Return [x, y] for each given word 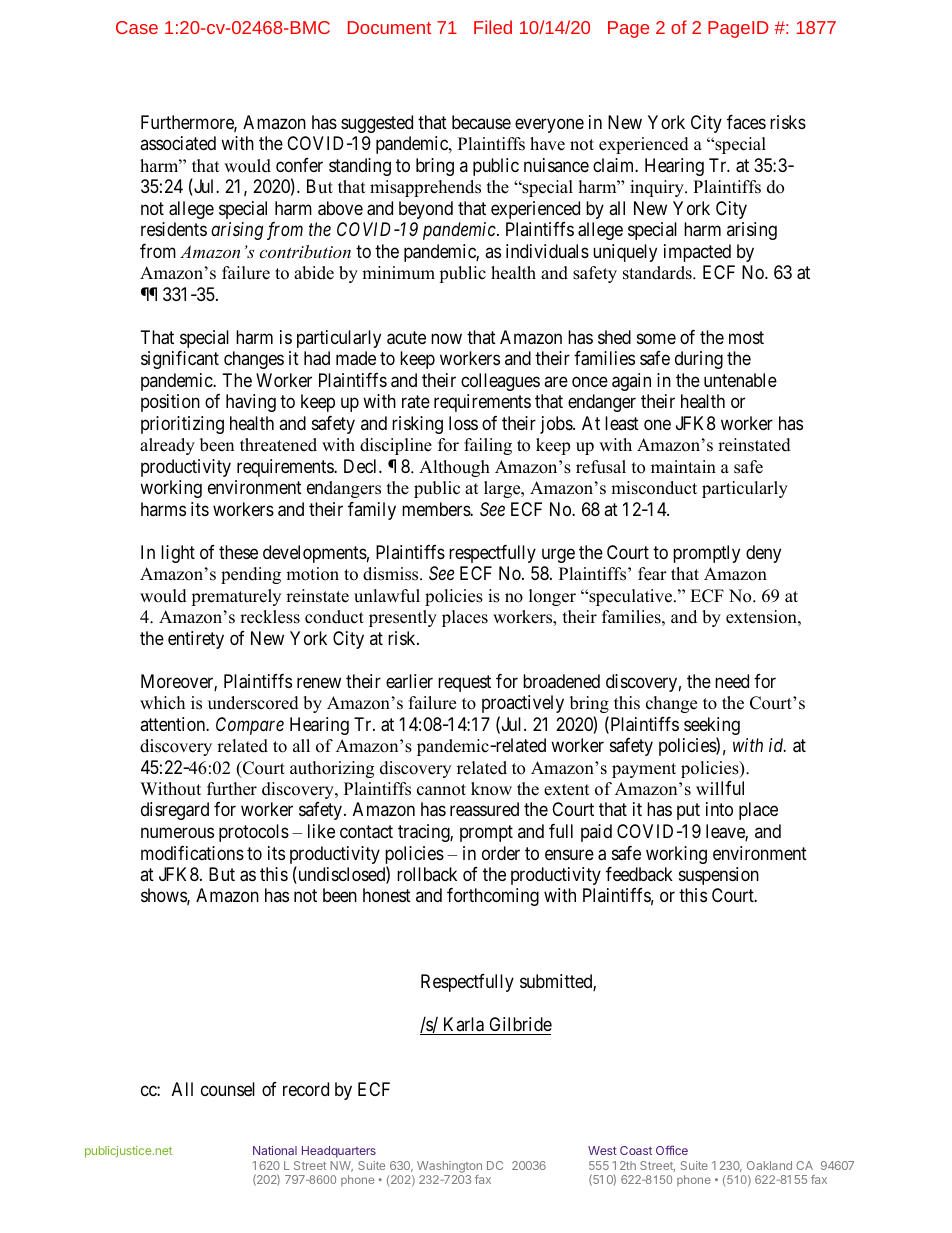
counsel [228, 1089]
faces [746, 122]
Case [137, 27]
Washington [449, 1167]
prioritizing [182, 425]
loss [463, 423]
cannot [441, 790]
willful [720, 788]
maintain [683, 466]
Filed [493, 27]
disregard [175, 811]
